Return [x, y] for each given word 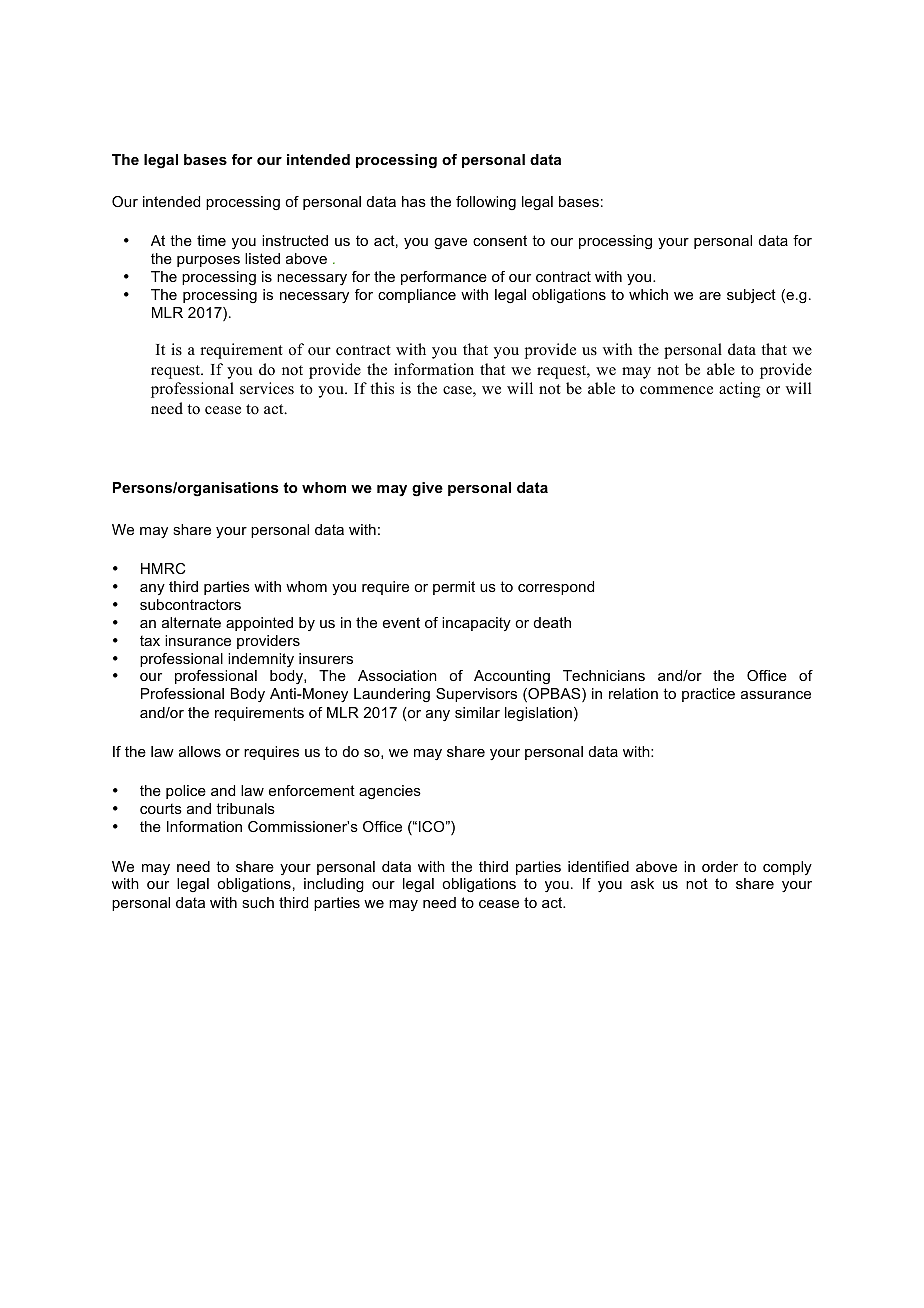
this [382, 388]
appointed [259, 624]
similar [477, 712]
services [267, 388]
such [258, 902]
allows [200, 751]
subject [751, 296]
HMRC [163, 568]
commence [676, 390]
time [211, 240]
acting [739, 390]
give [427, 489]
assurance [776, 695]
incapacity [476, 624]
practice [708, 695]
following [486, 203]
